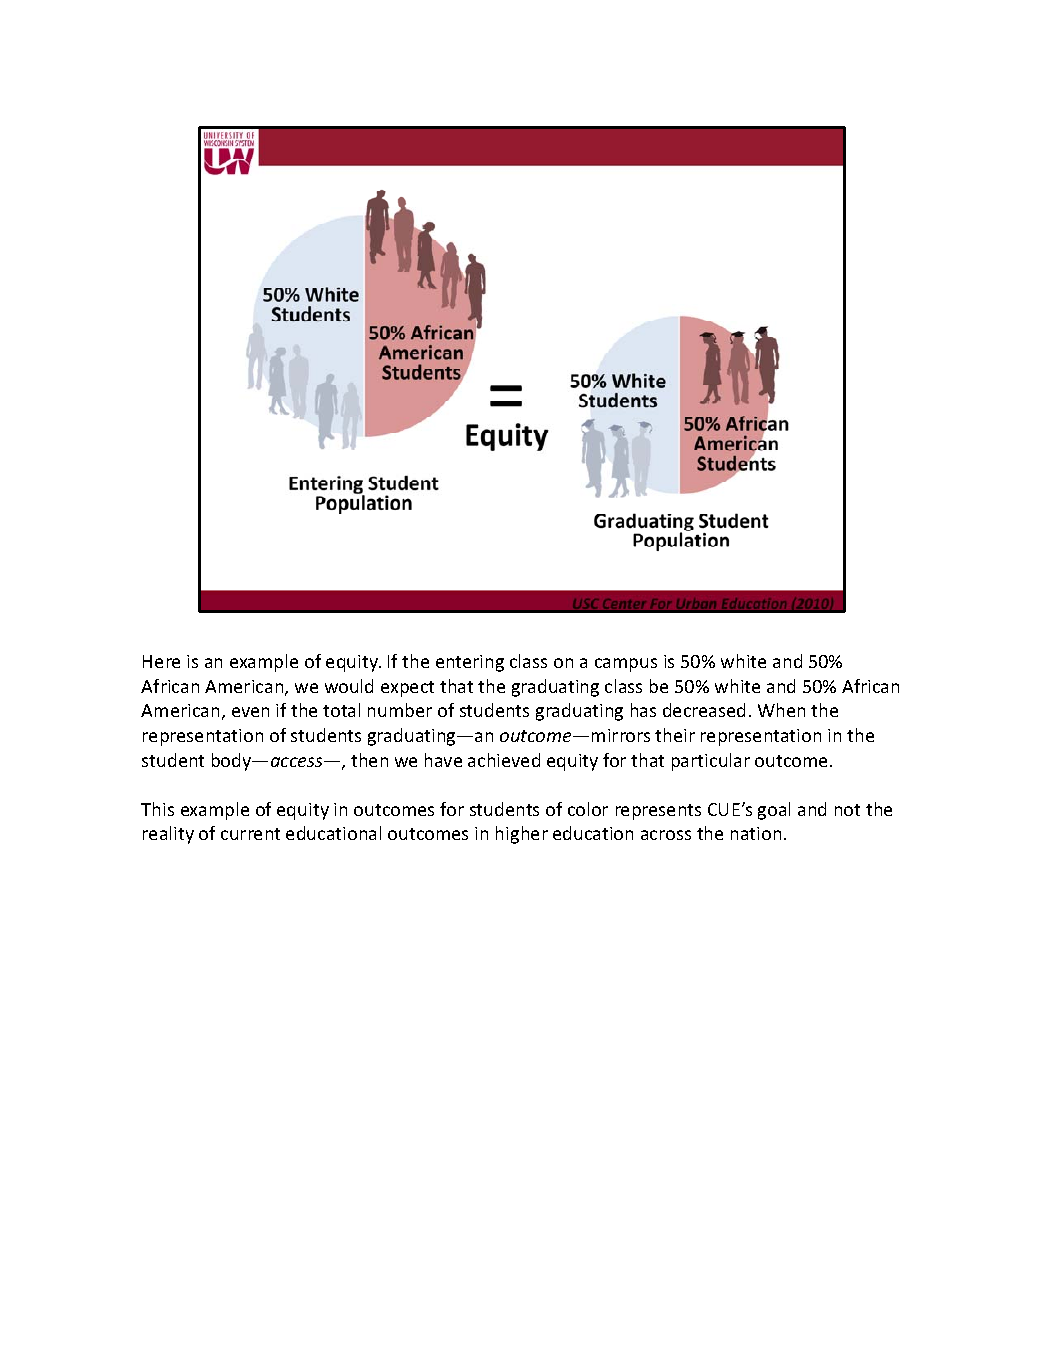 This image has width=1044, height=1351. I want to click on entering, so click(470, 663).
